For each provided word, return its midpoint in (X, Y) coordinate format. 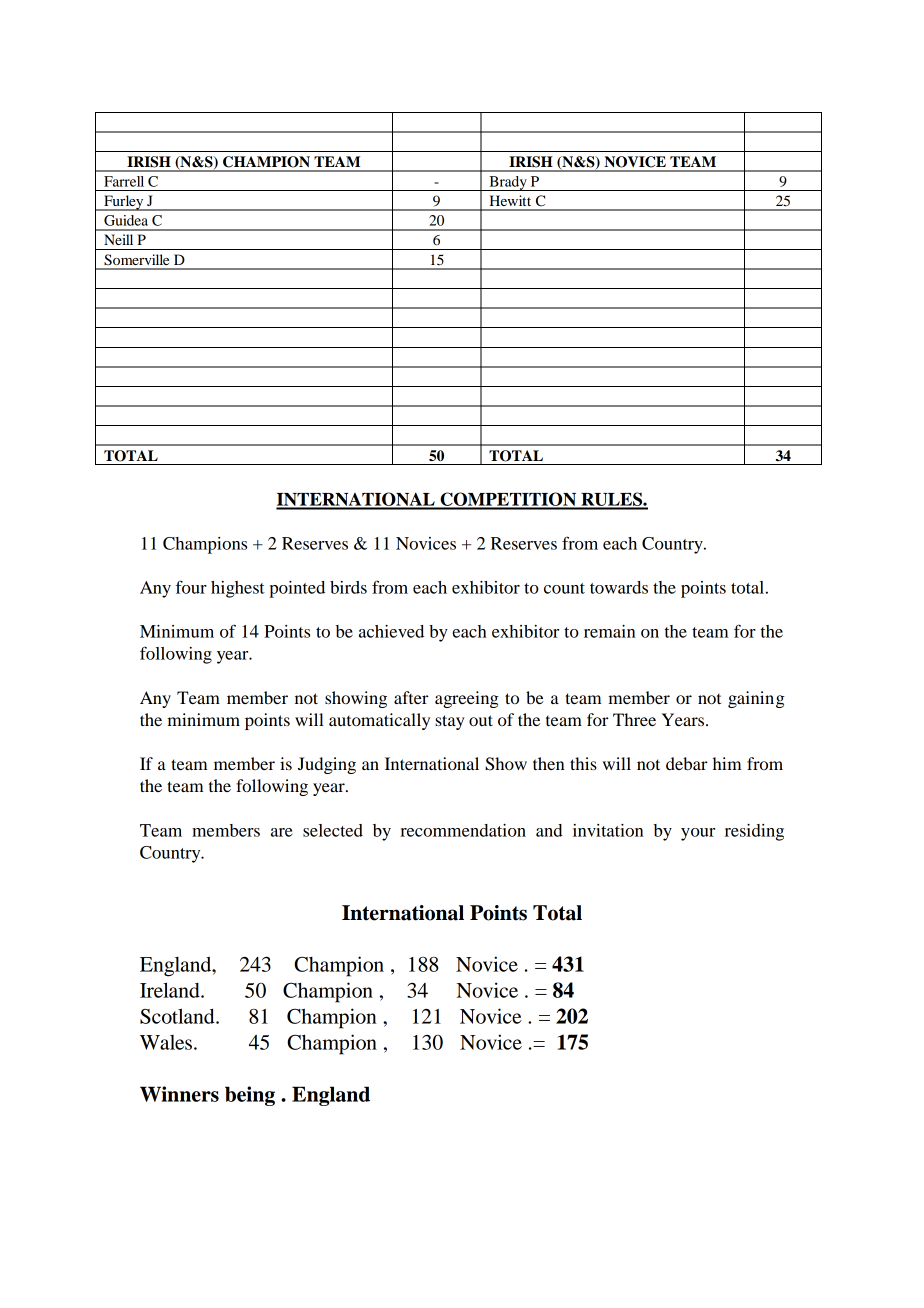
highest (238, 589)
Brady (508, 183)
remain (609, 631)
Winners (179, 1094)
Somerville (136, 260)
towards (619, 587)
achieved (391, 631)
